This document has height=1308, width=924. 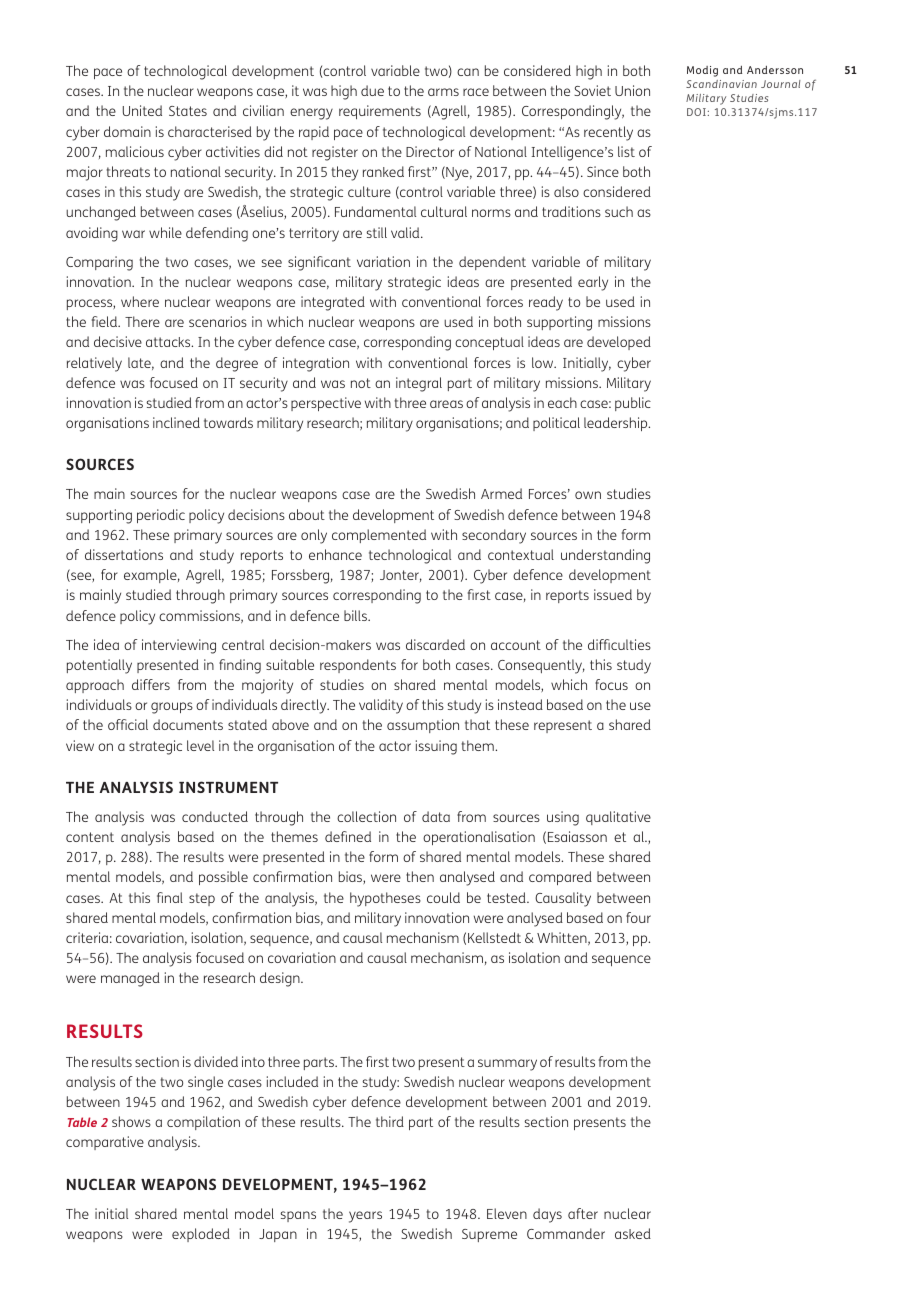 I want to click on qualitative, so click(x=618, y=818).
